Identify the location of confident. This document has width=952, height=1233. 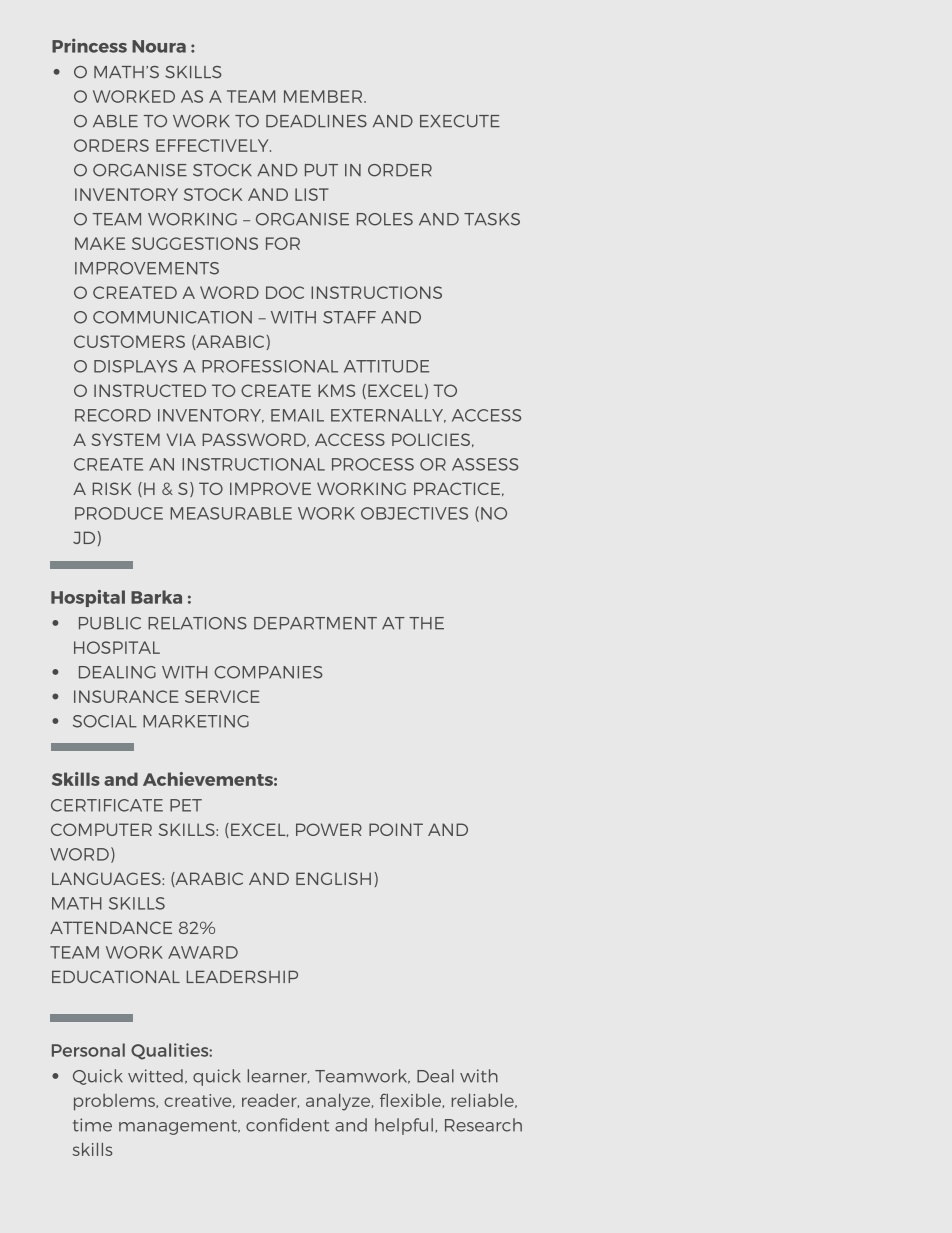
(287, 1125).
